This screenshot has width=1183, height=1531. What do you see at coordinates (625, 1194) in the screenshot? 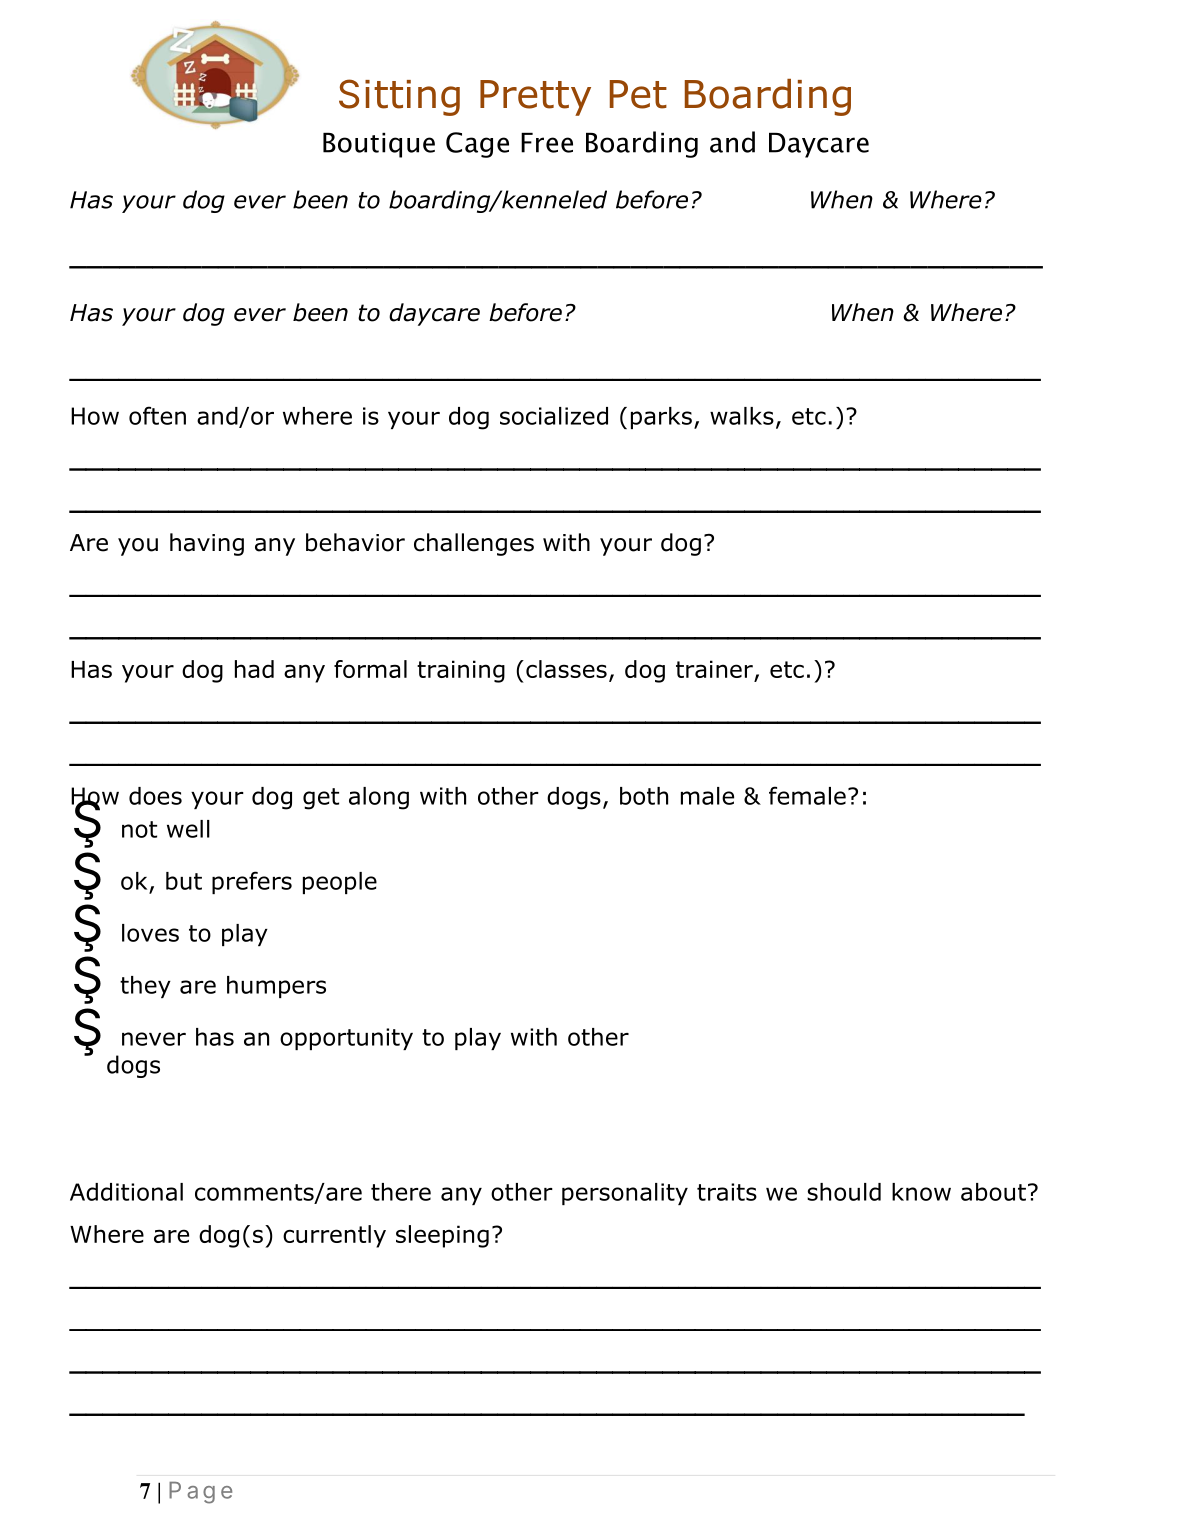
I see `personality` at bounding box center [625, 1194].
